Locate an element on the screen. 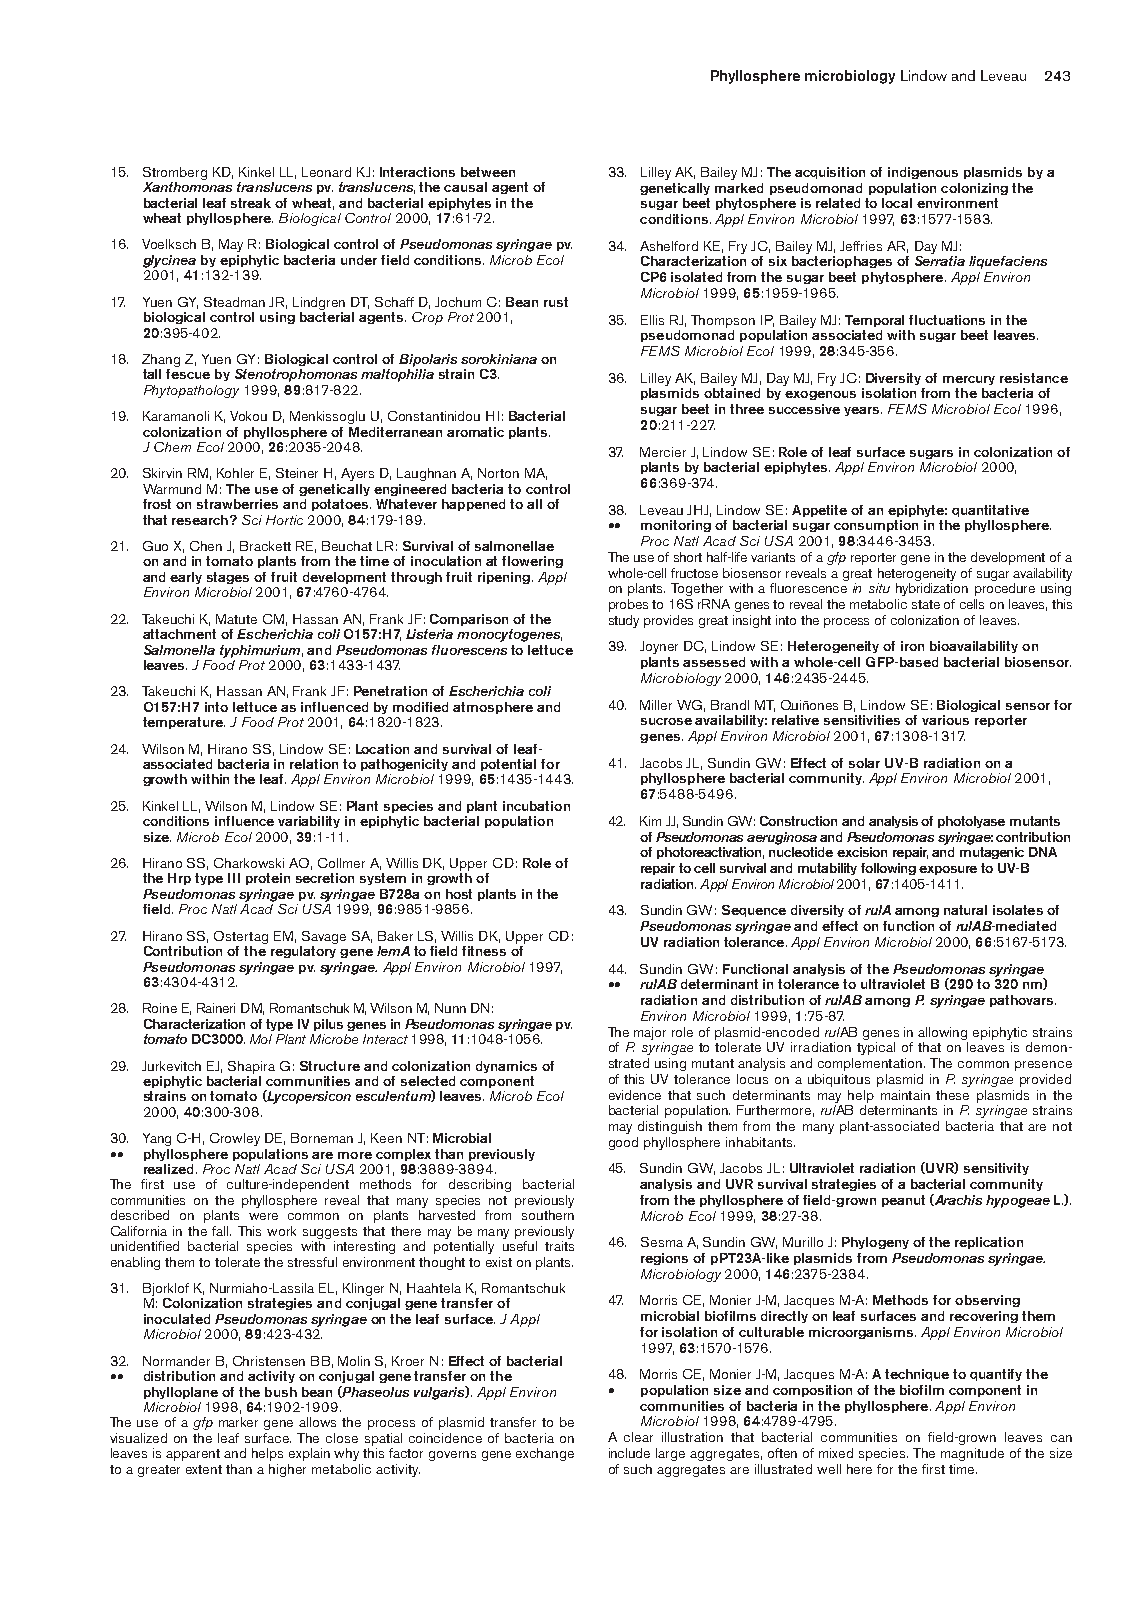 This screenshot has height=1624, width=1148. streak is located at coordinates (251, 203).
